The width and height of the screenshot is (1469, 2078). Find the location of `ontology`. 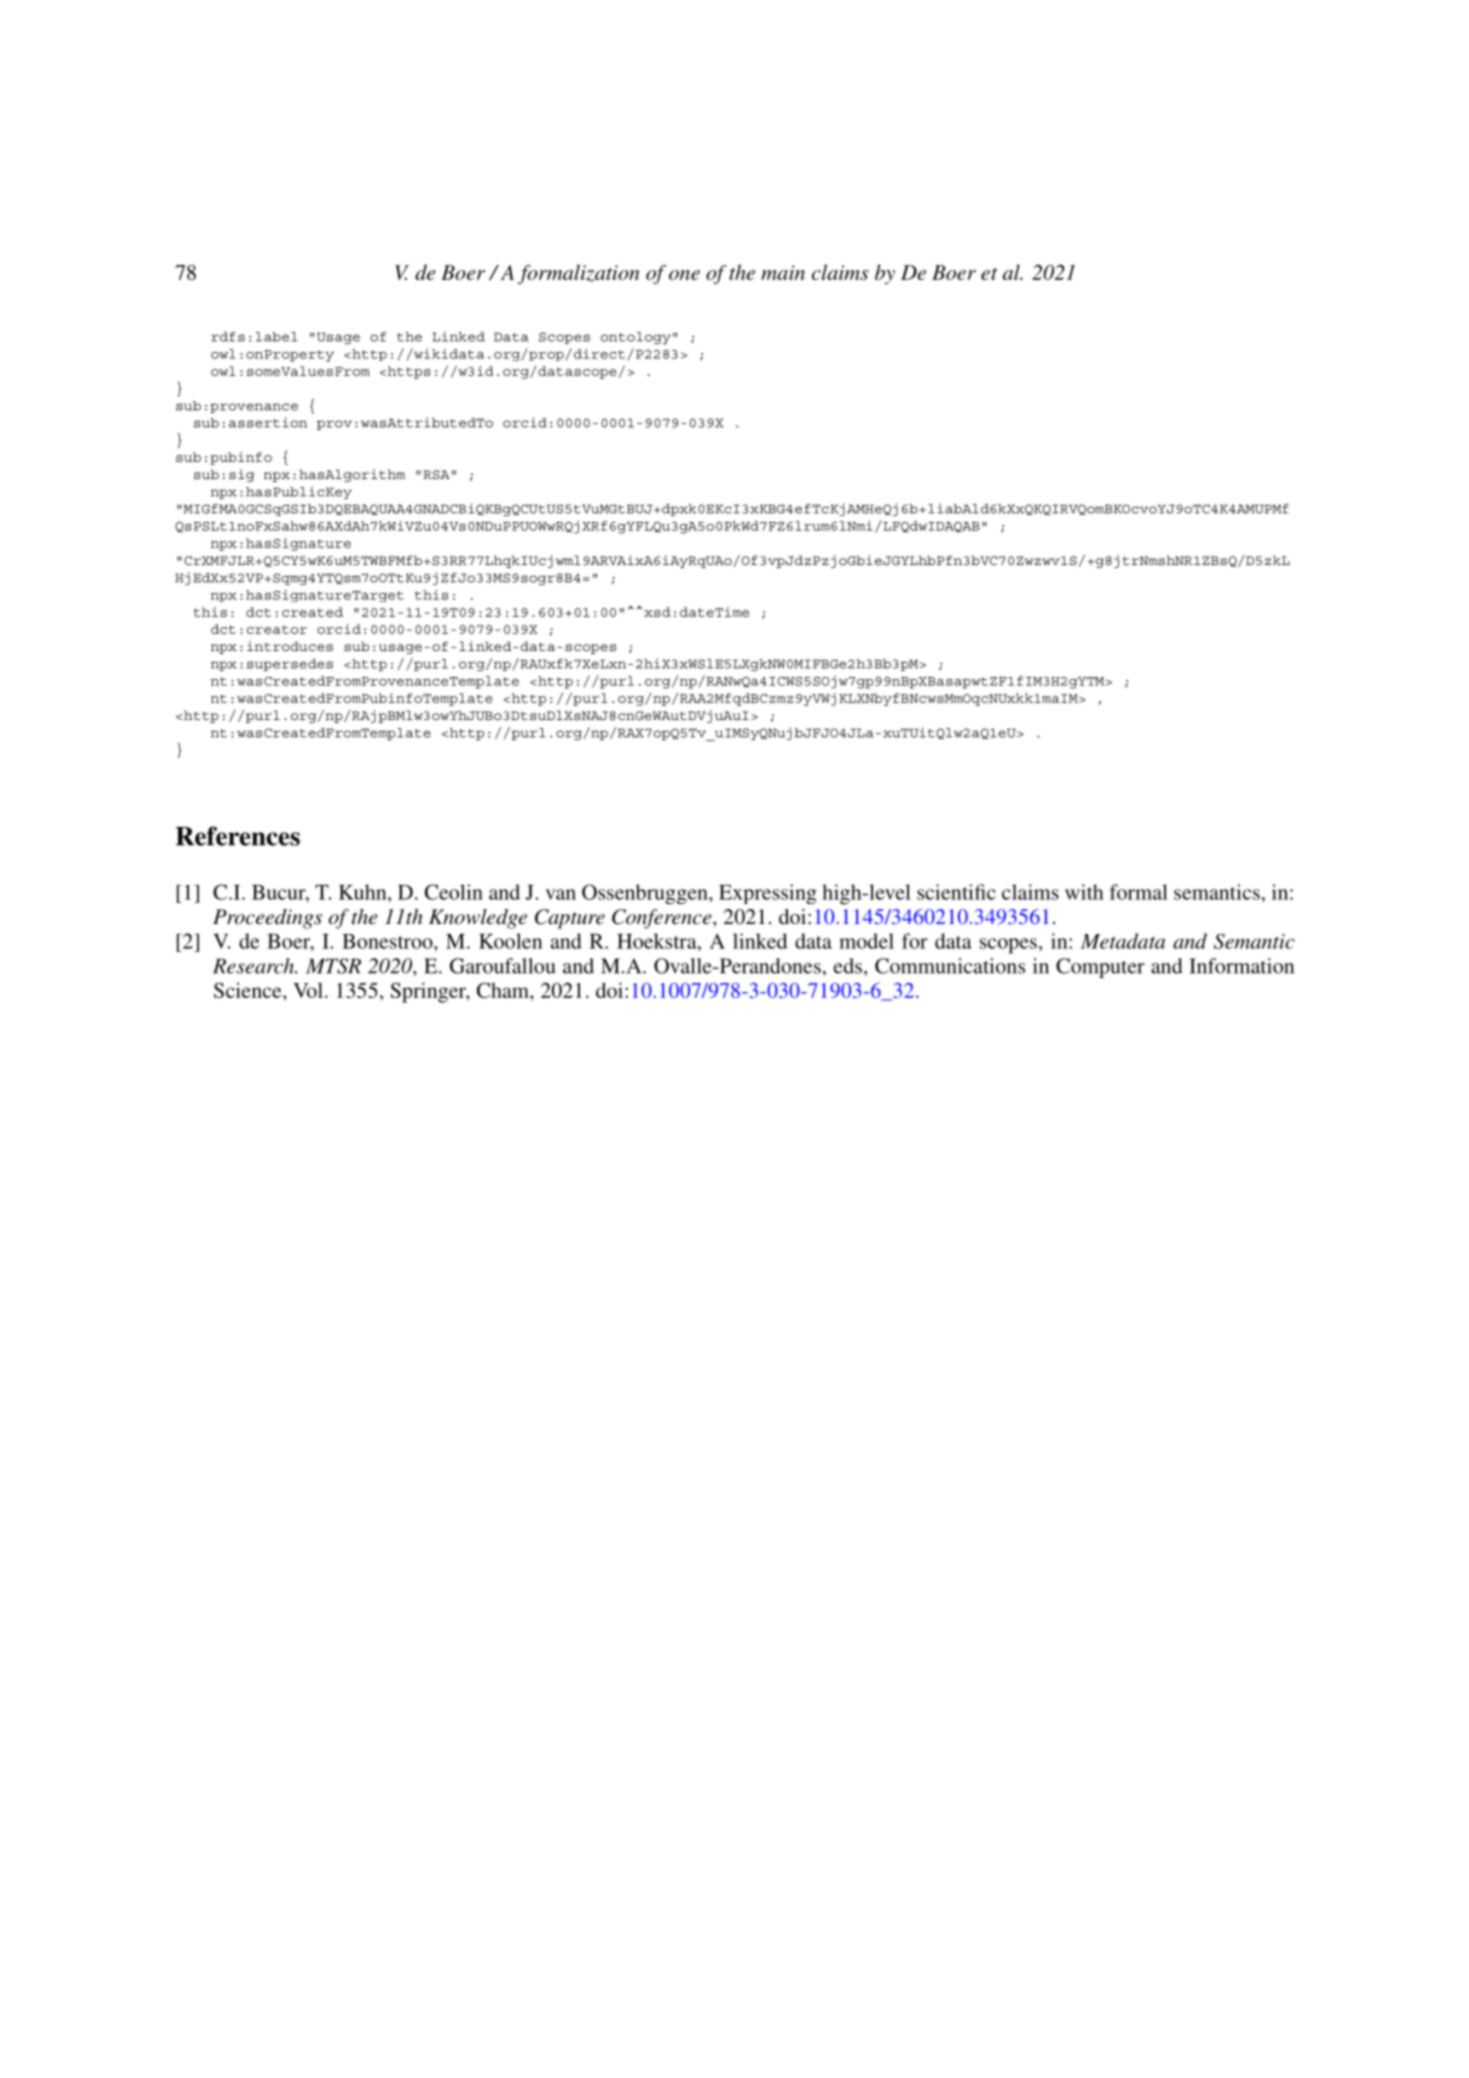

ontology is located at coordinates (636, 338).
